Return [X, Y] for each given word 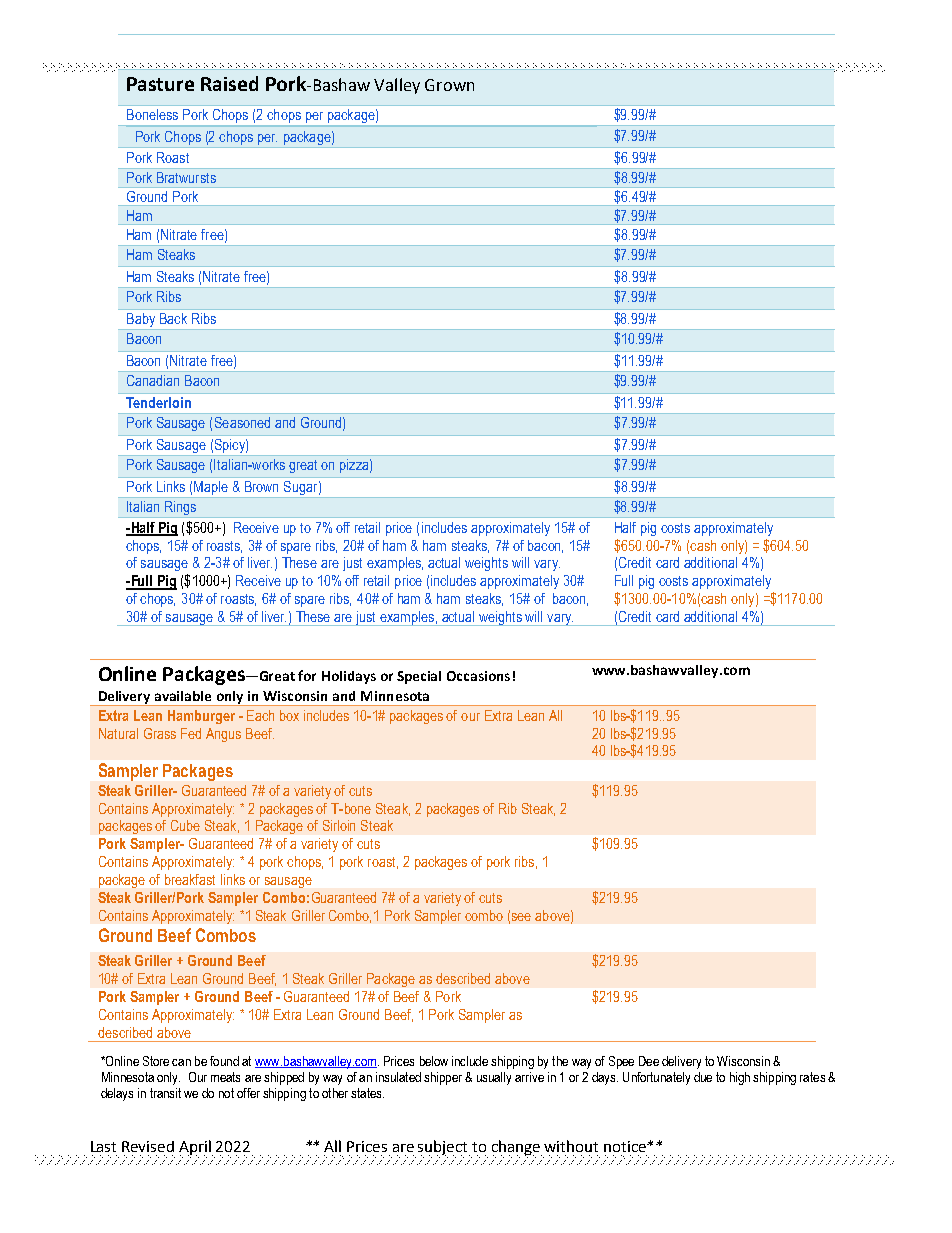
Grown [449, 85]
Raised [229, 83]
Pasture [160, 84]
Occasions [478, 676]
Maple [211, 488]
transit [165, 1093]
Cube [185, 825]
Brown [261, 486]
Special [419, 677]
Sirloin [339, 825]
